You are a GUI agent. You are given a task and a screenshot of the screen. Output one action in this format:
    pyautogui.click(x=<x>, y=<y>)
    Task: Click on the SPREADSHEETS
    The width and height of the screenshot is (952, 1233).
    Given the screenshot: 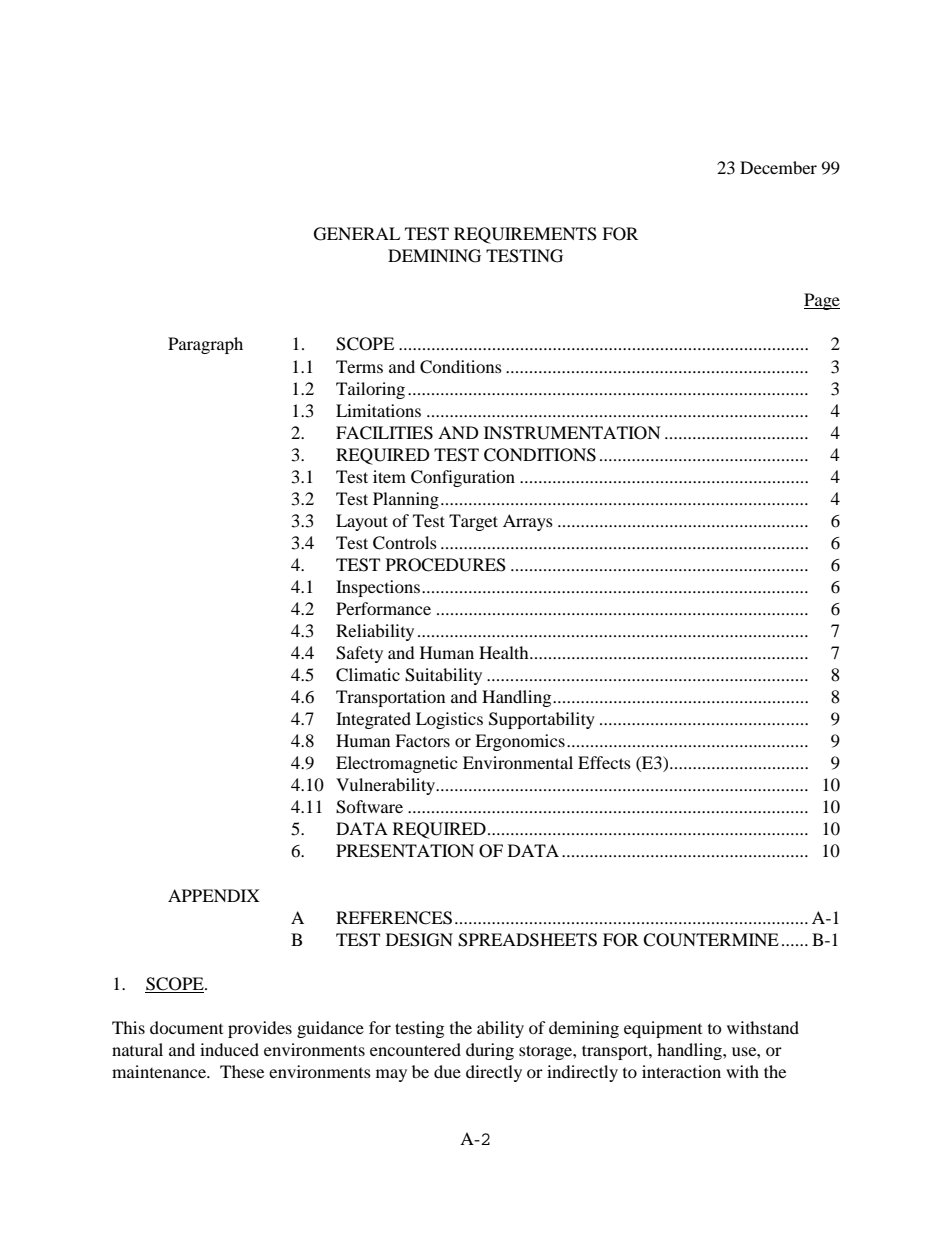 What is the action you would take?
    pyautogui.click(x=527, y=940)
